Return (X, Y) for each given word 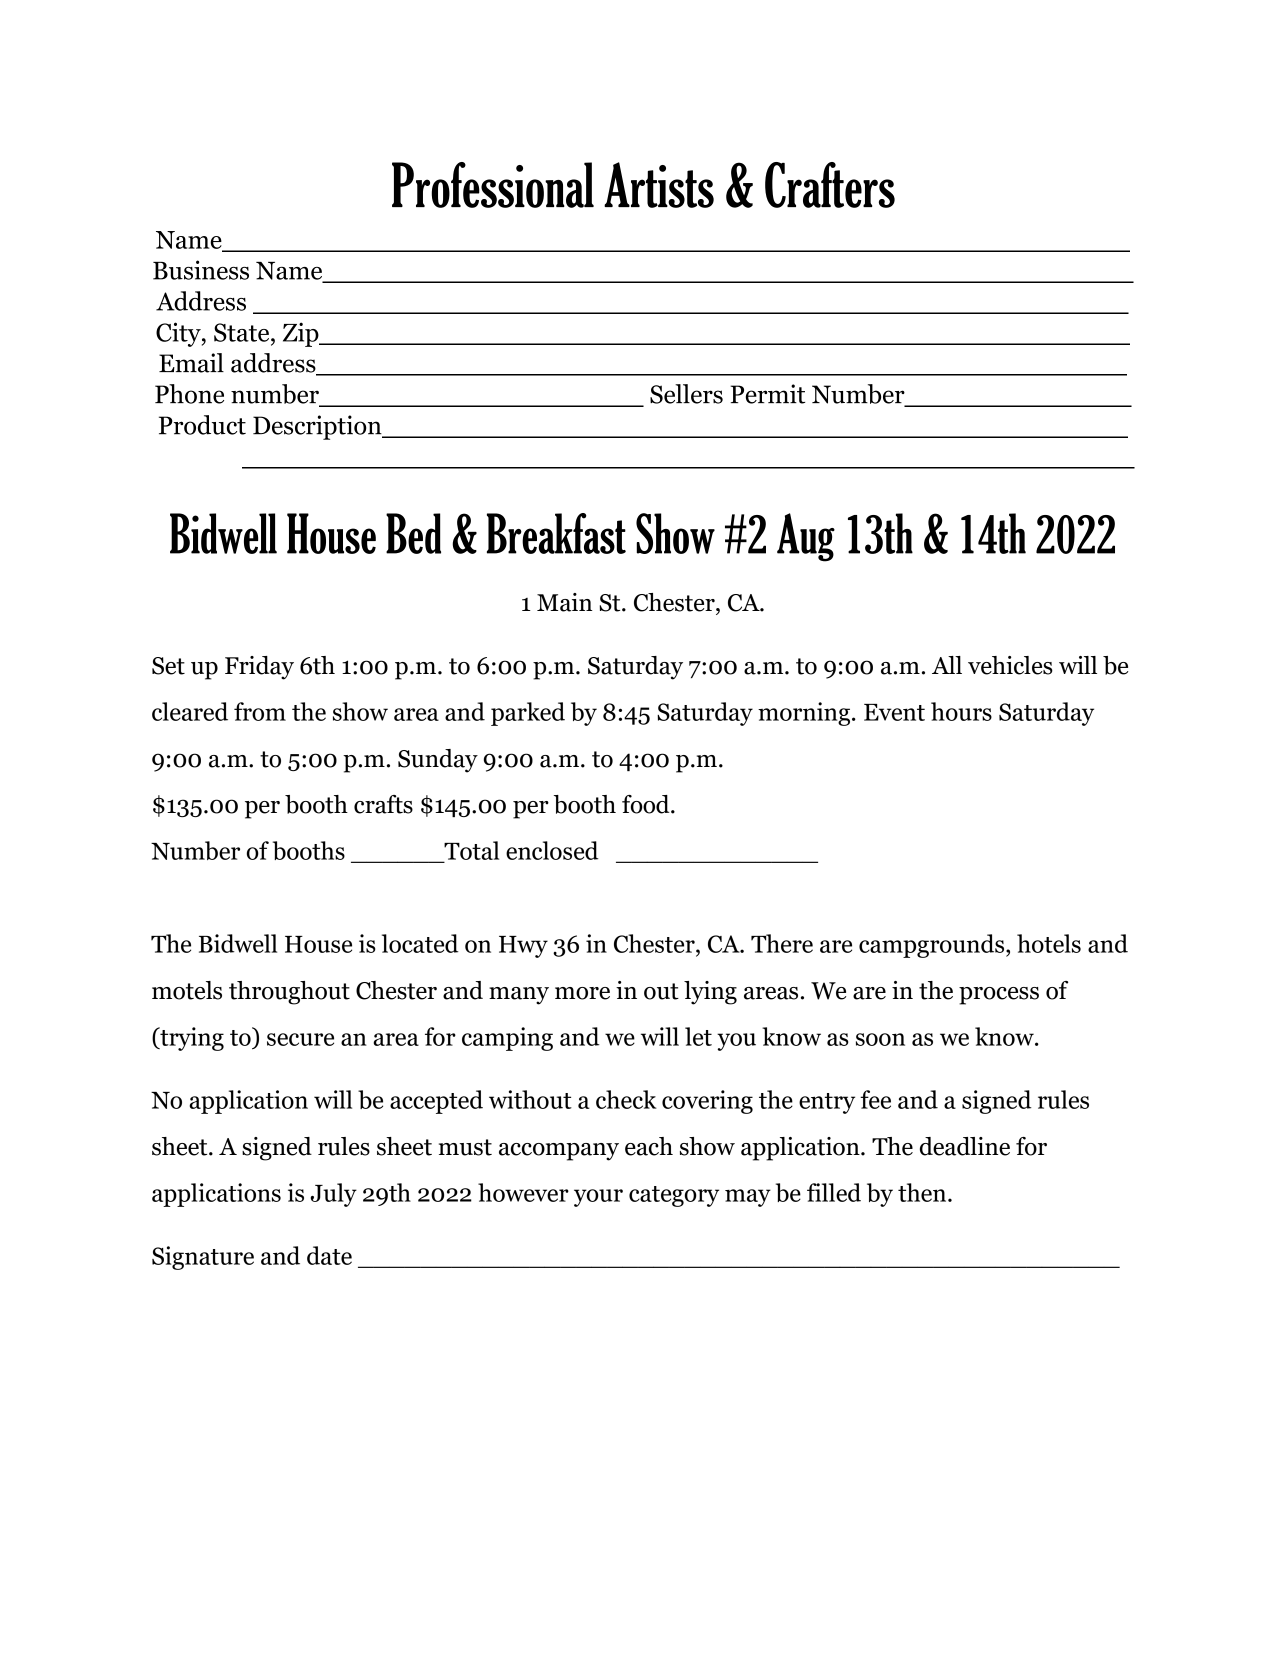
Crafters (830, 185)
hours (961, 711)
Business (201, 270)
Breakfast (556, 533)
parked (528, 714)
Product (202, 425)
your (598, 1198)
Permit (767, 394)
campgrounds (933, 946)
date (329, 1255)
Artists (659, 185)
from (260, 711)
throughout (289, 993)
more (582, 993)
